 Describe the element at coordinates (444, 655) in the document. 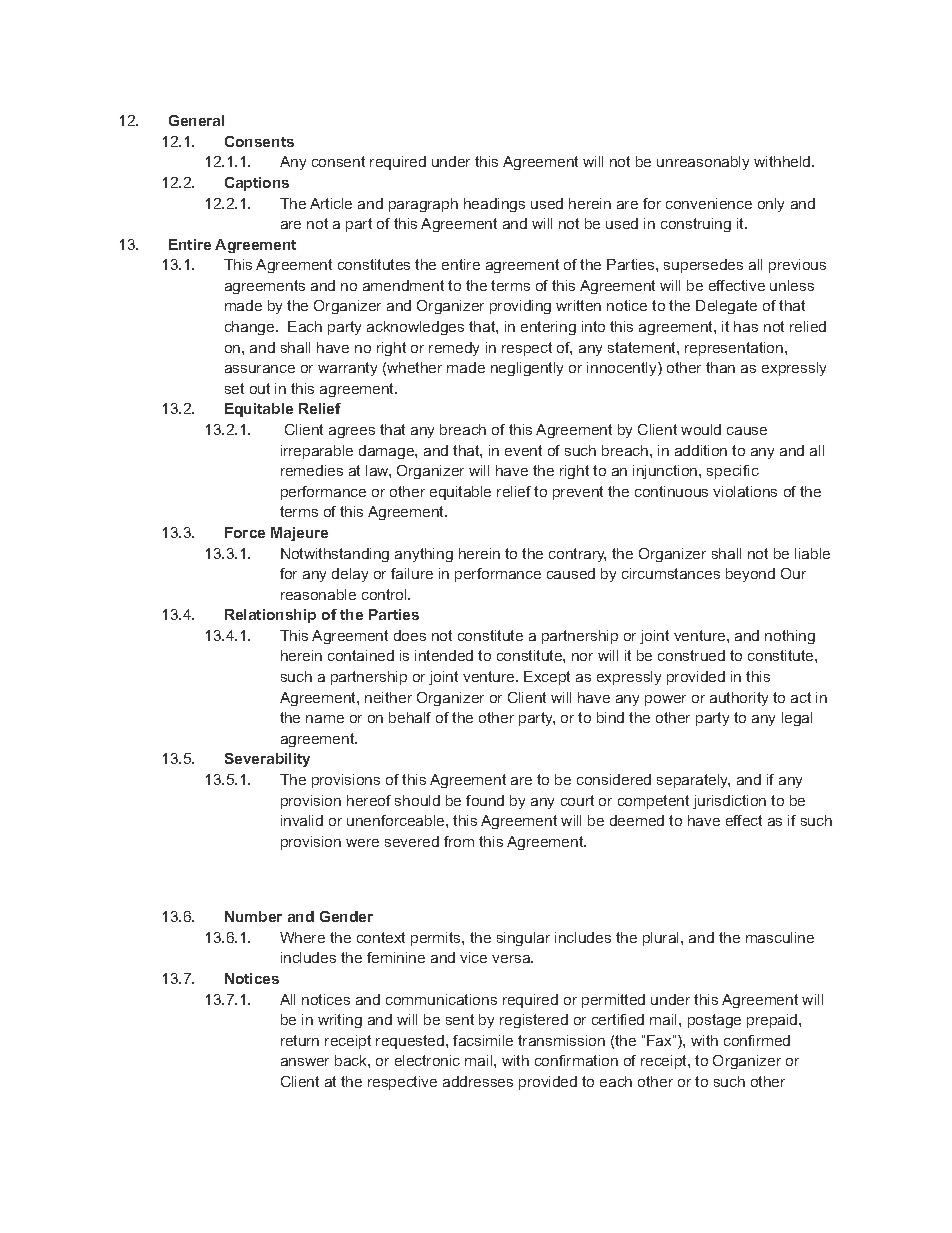

I see `intended` at that location.
